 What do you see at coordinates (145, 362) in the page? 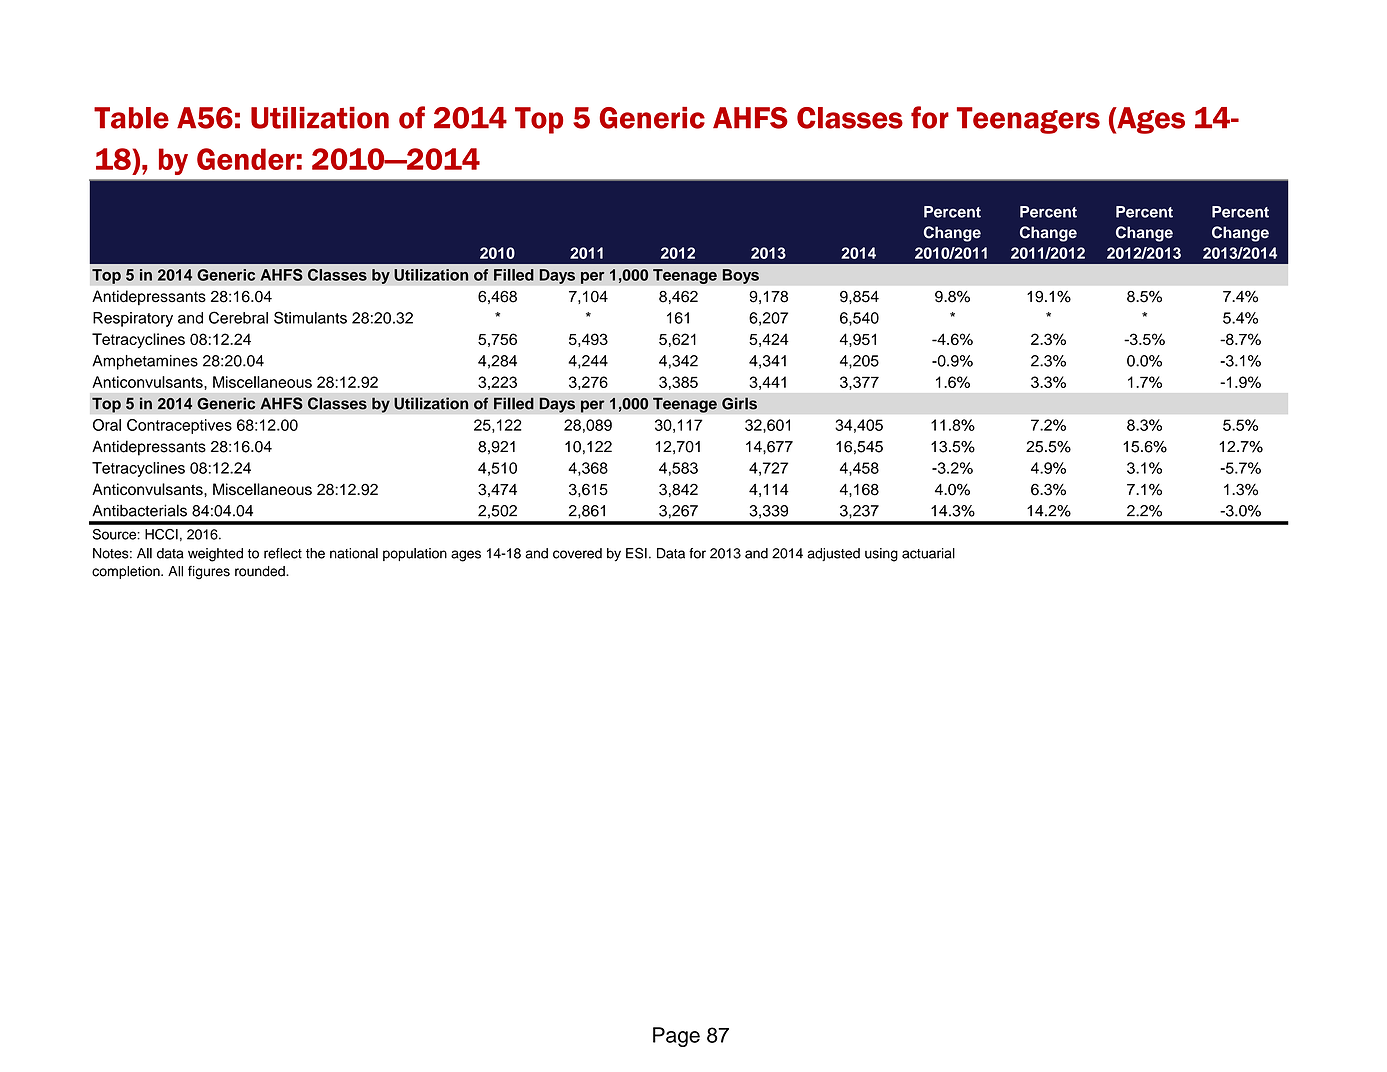
I see `Amphetamines` at bounding box center [145, 362].
